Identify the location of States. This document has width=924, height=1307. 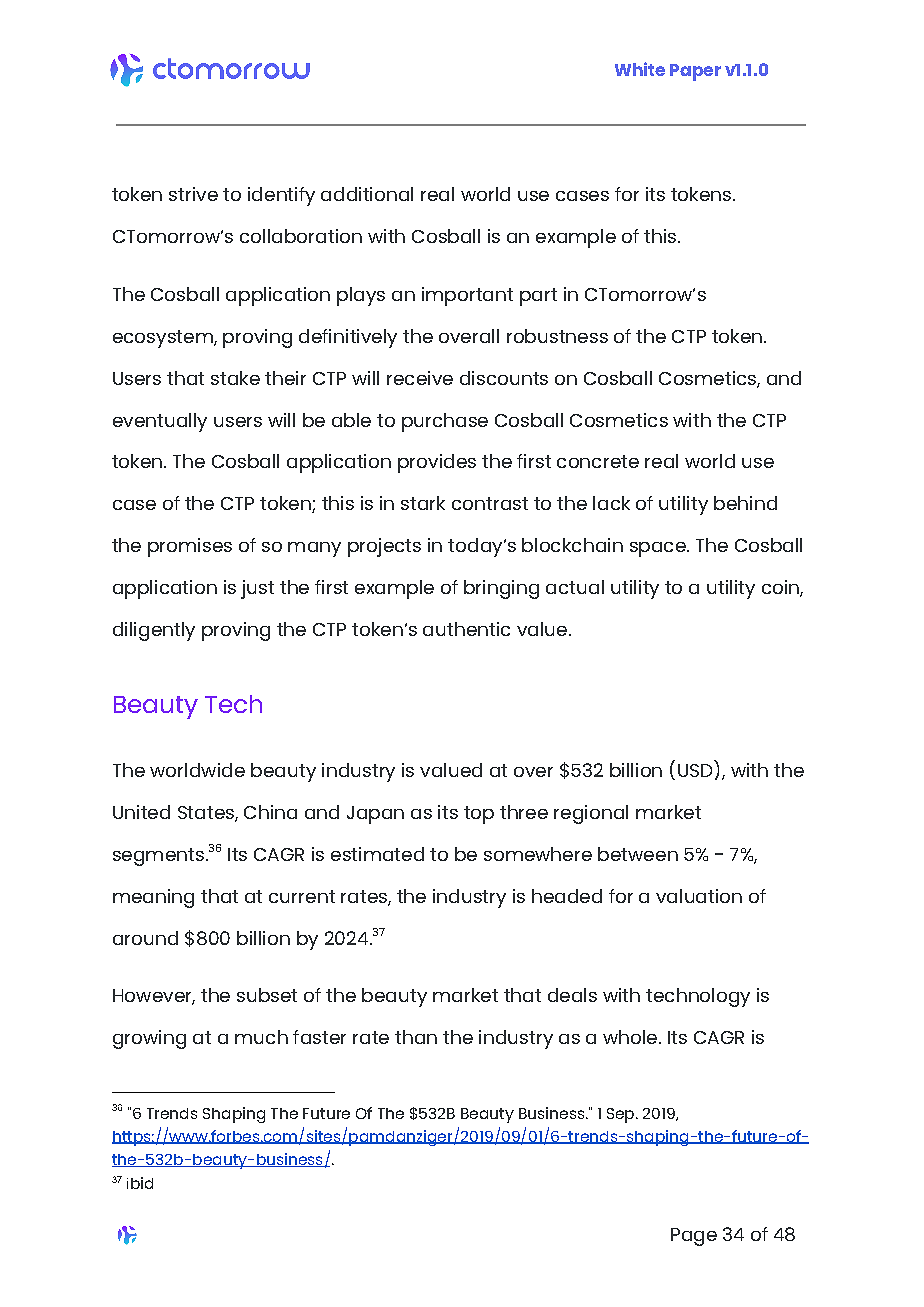
(207, 814).
